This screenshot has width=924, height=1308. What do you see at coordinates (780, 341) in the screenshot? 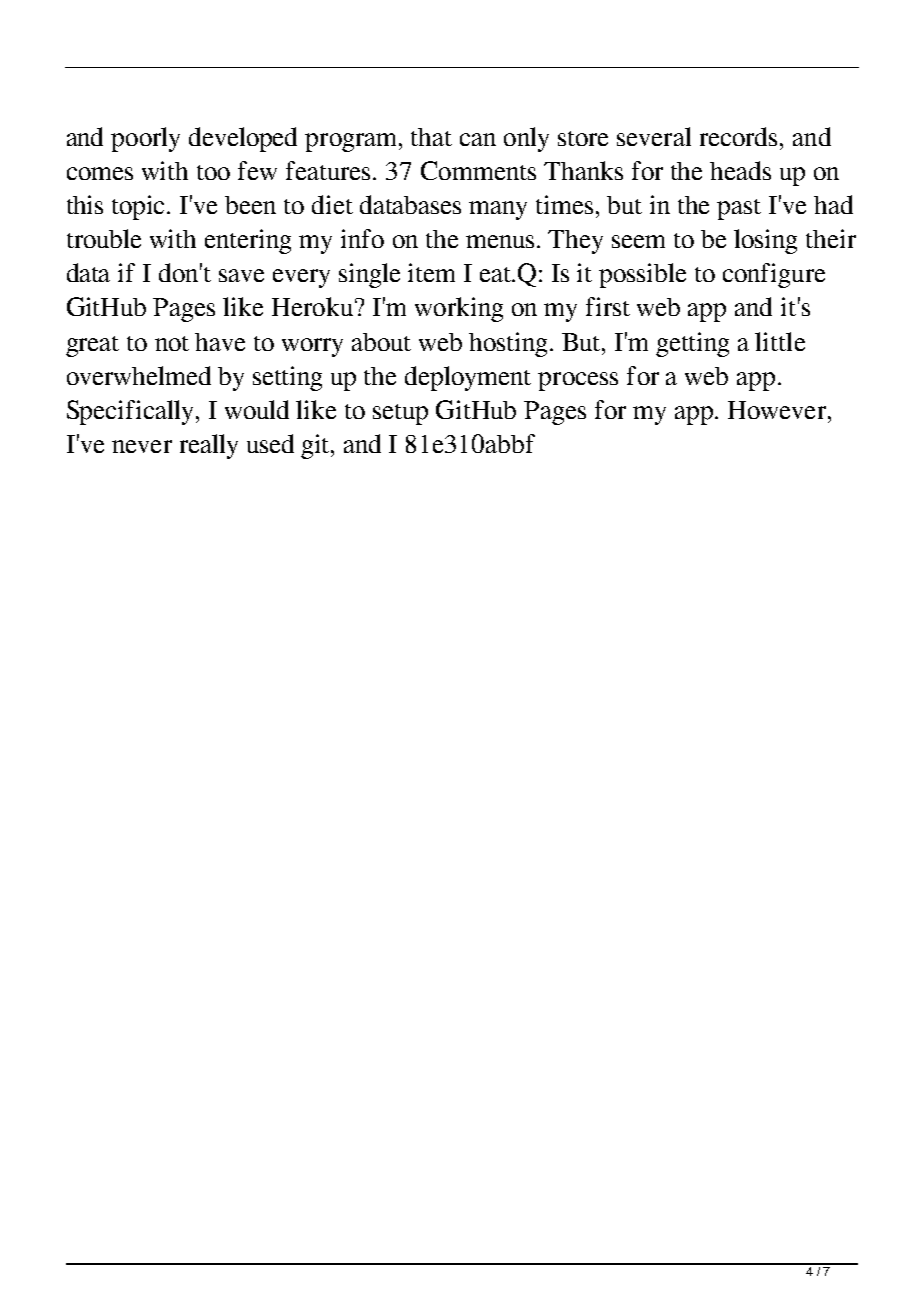
I see `little` at bounding box center [780, 341].
